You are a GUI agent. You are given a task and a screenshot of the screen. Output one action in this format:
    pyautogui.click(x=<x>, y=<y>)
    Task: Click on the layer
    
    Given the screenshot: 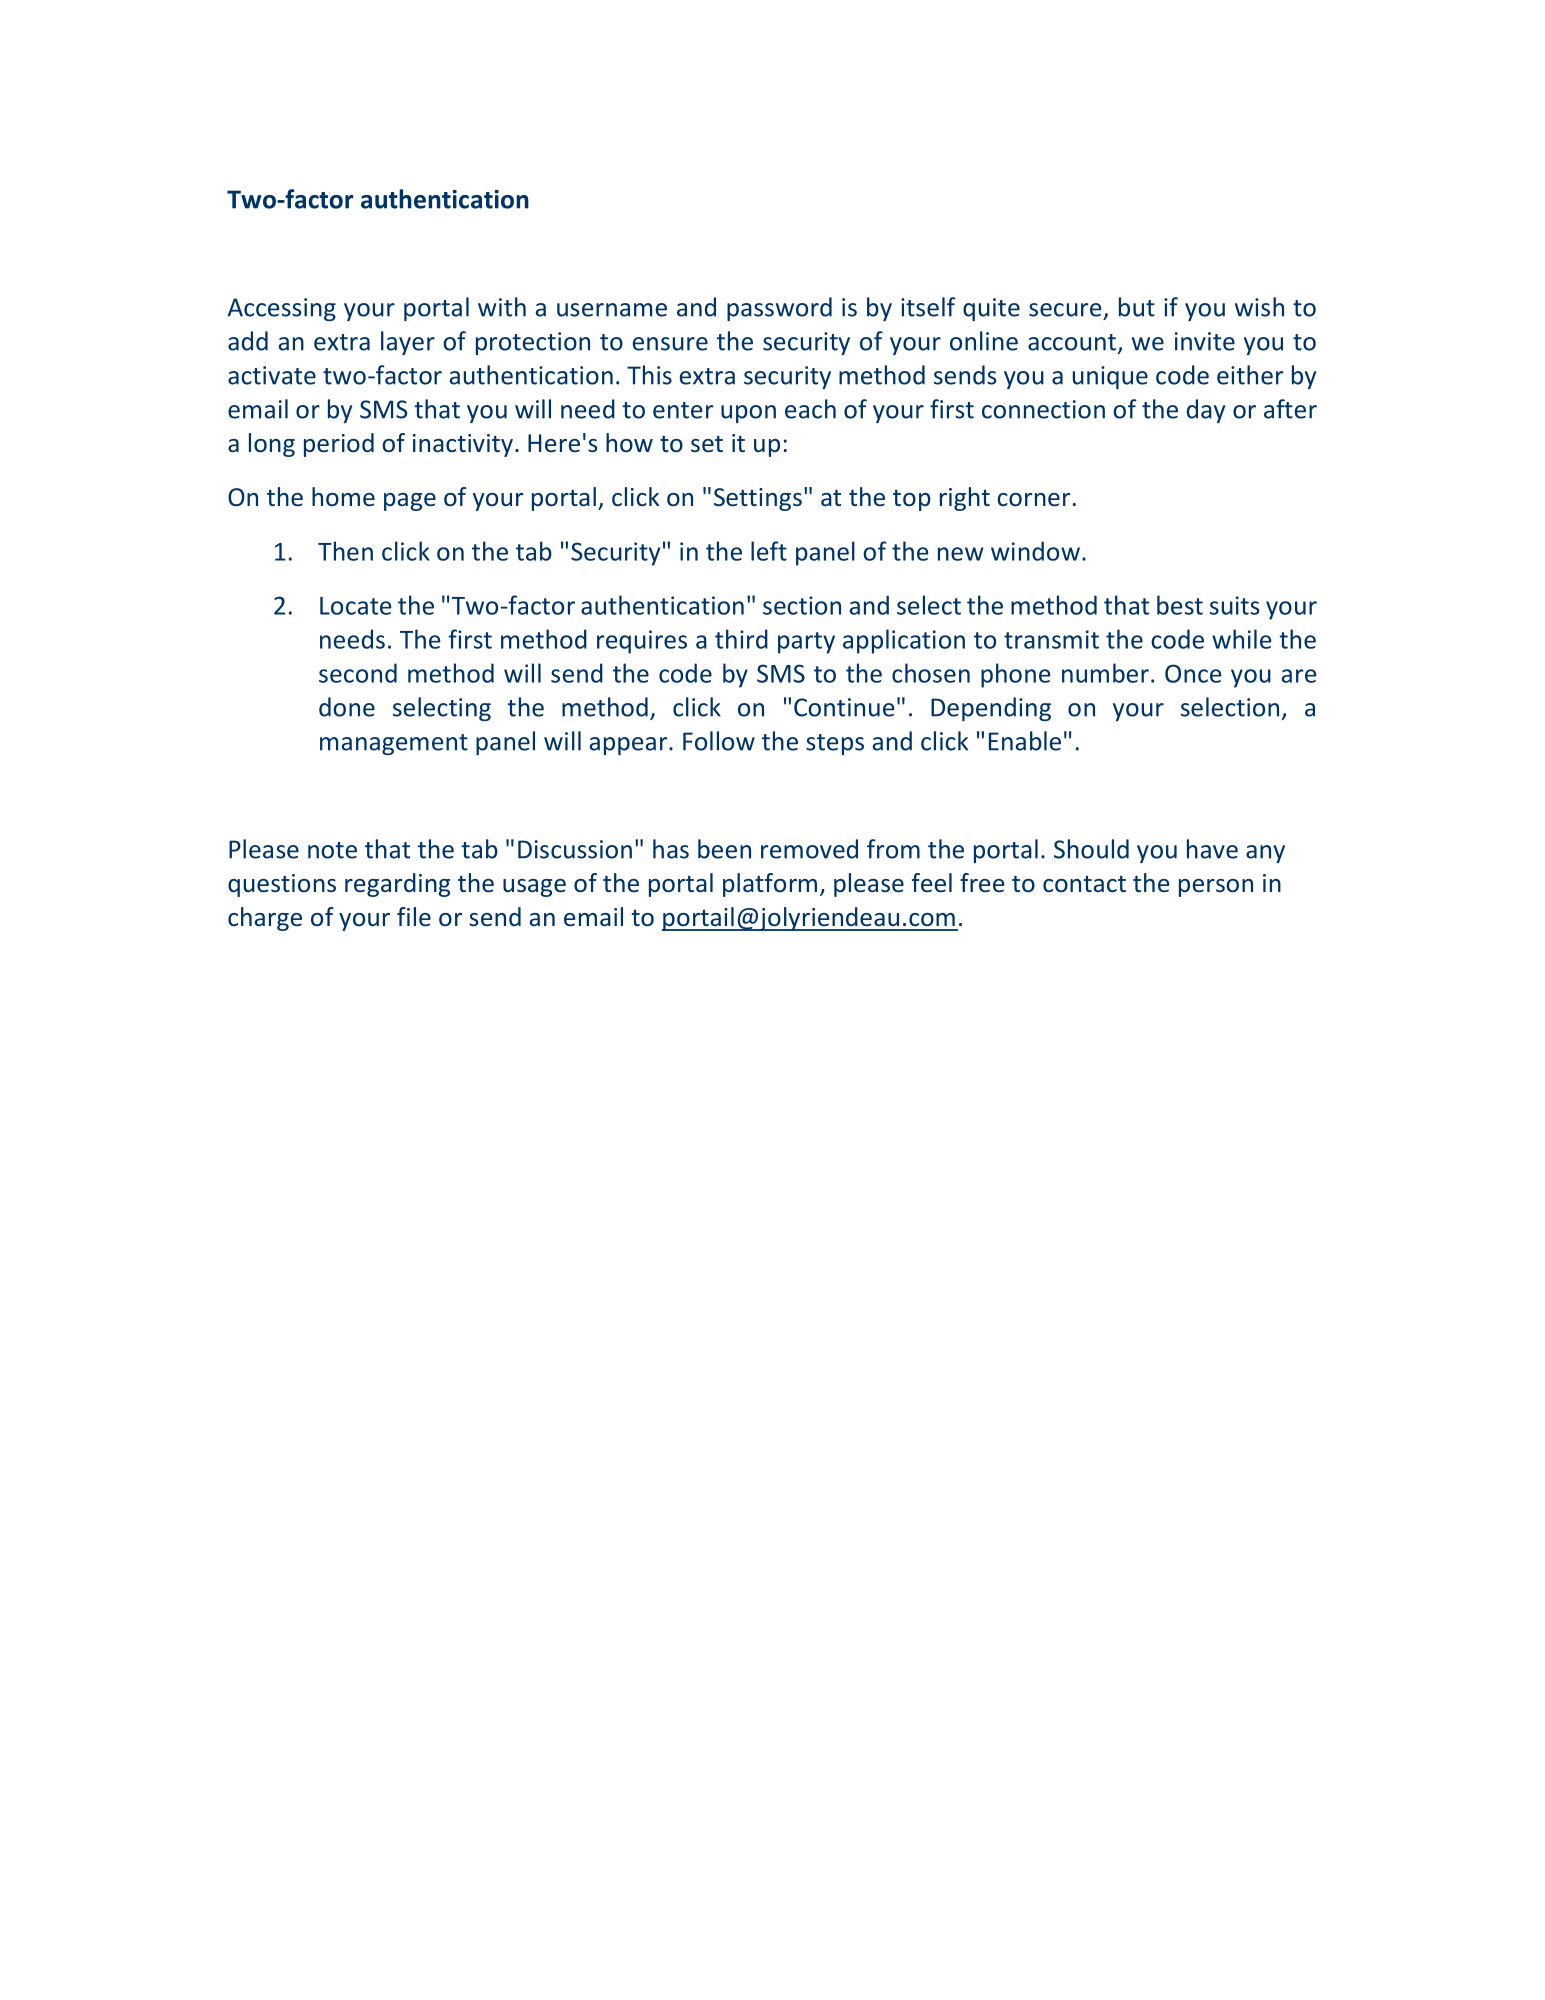 What is the action you would take?
    pyautogui.click(x=408, y=343)
